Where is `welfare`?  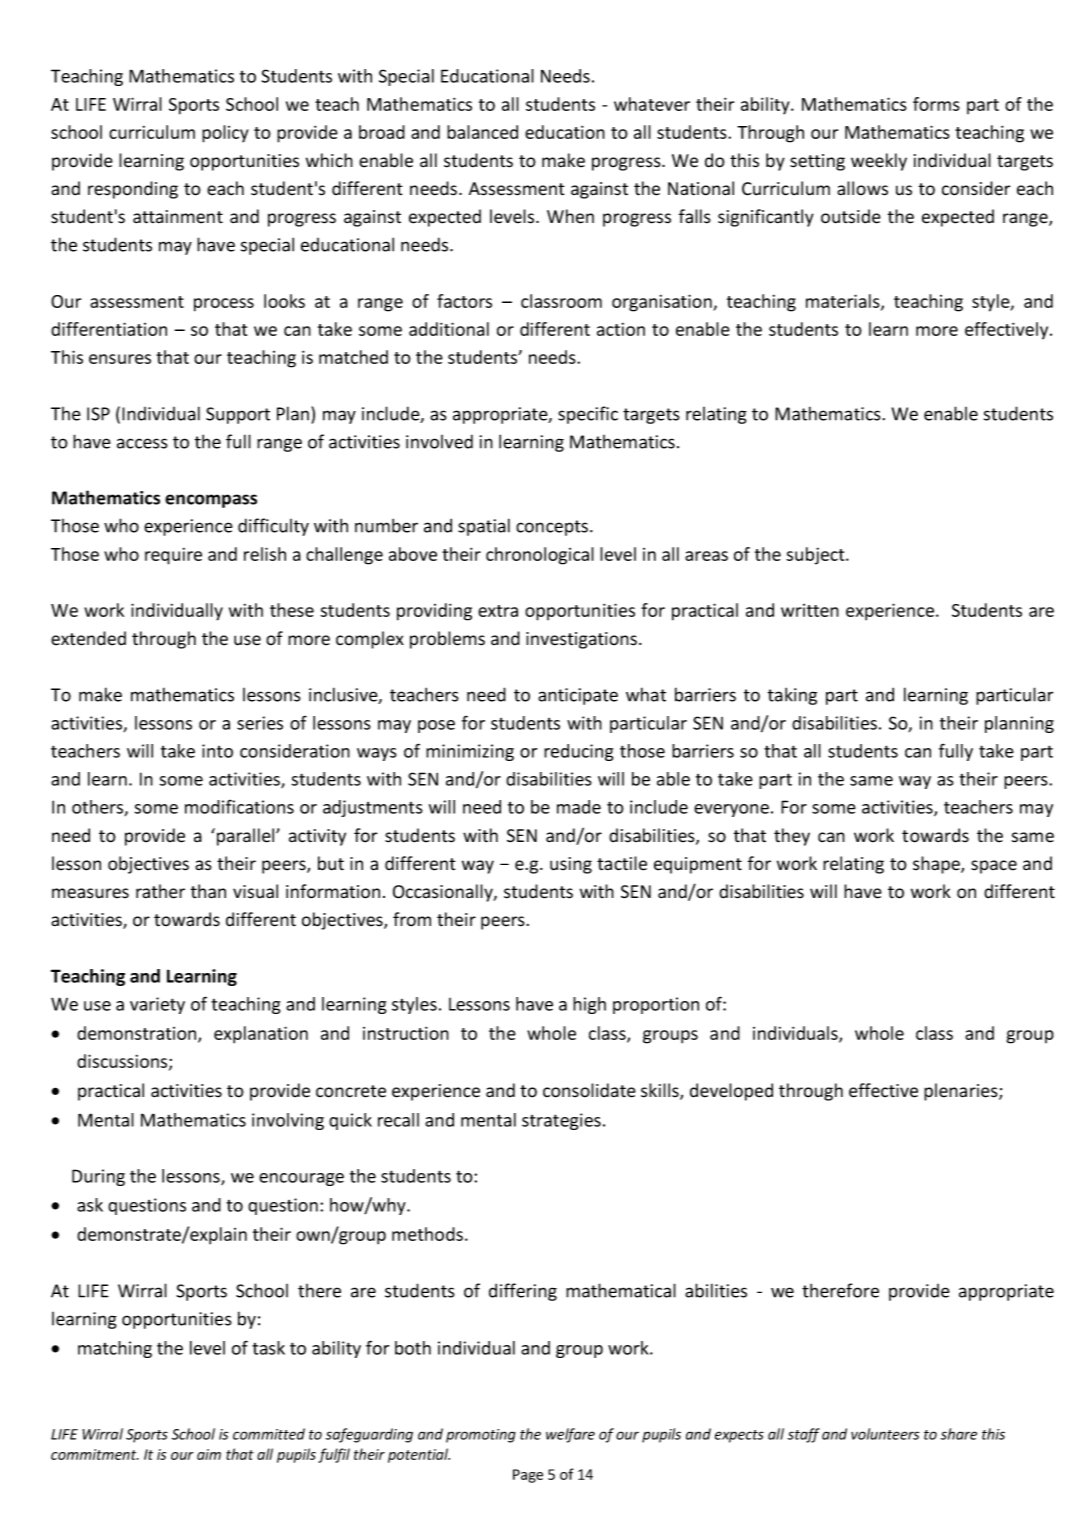
welfare is located at coordinates (570, 1435).
